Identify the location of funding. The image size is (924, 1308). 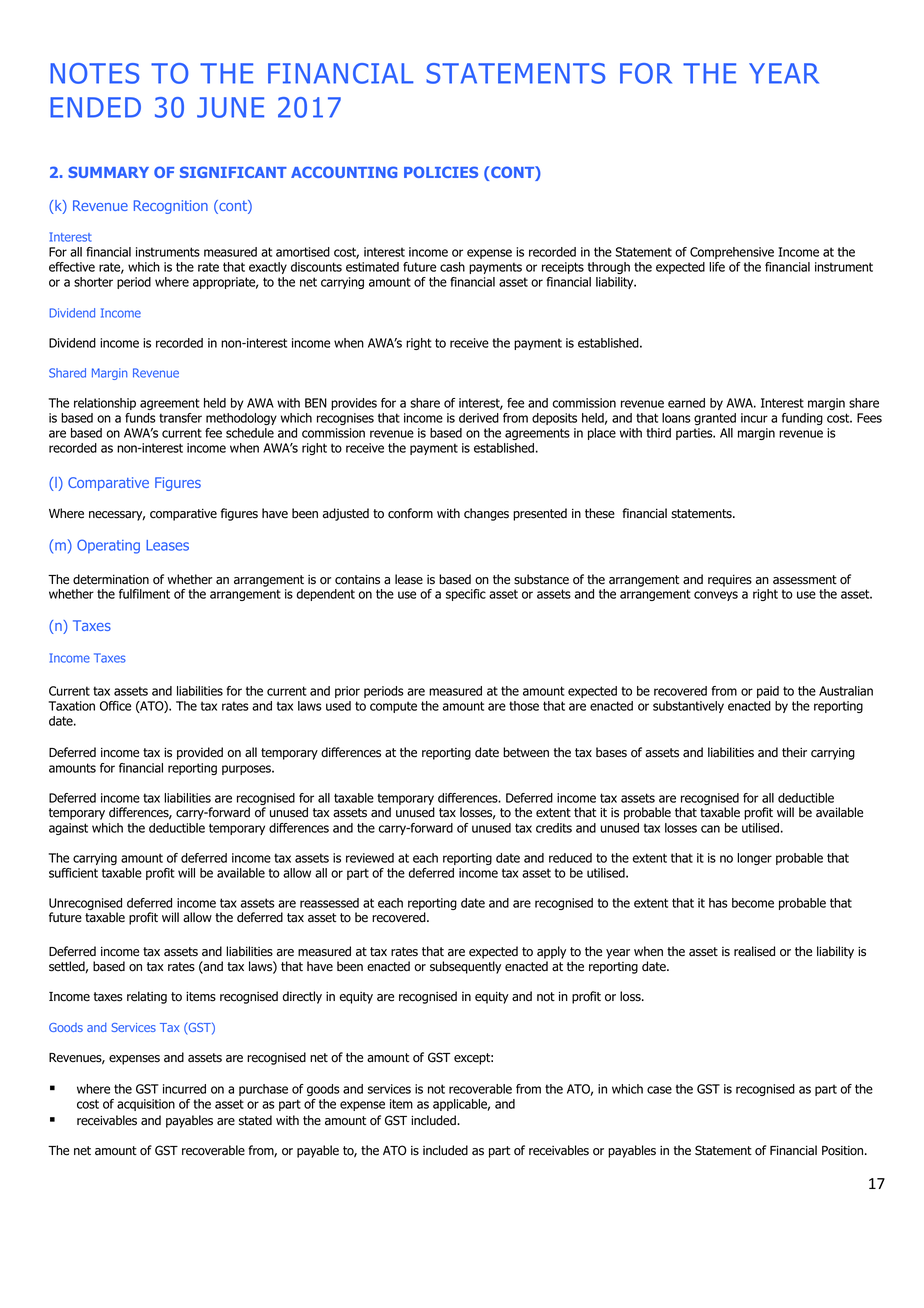
(802, 419).
